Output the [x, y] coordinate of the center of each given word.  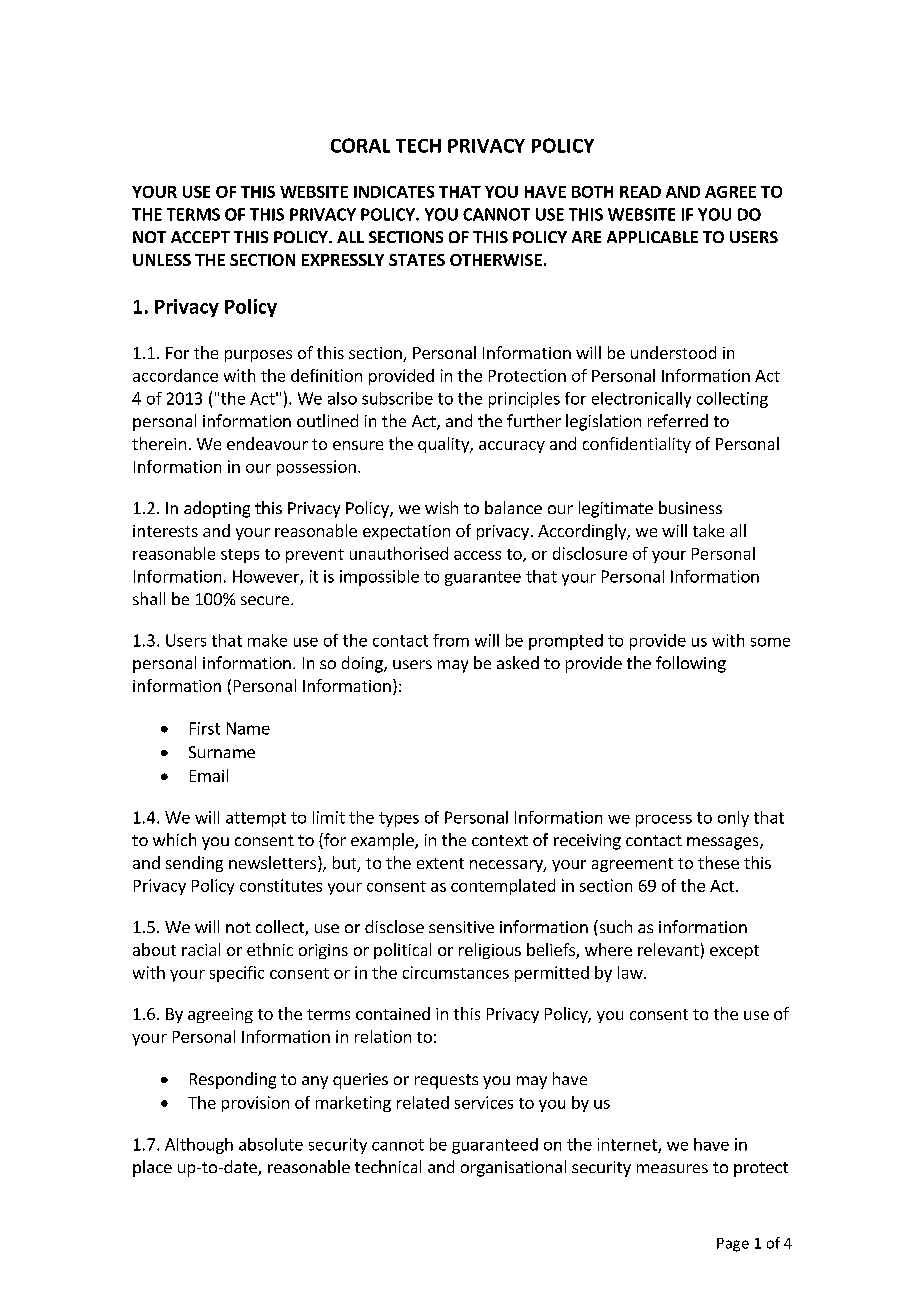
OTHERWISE [496, 260]
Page [733, 1245]
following [691, 664]
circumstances [456, 972]
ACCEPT [200, 237]
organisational [513, 1168]
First [205, 728]
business [690, 507]
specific [237, 974]
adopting [217, 509]
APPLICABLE [652, 237]
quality [444, 445]
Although [199, 1146]
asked [518, 662]
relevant [668, 949]
